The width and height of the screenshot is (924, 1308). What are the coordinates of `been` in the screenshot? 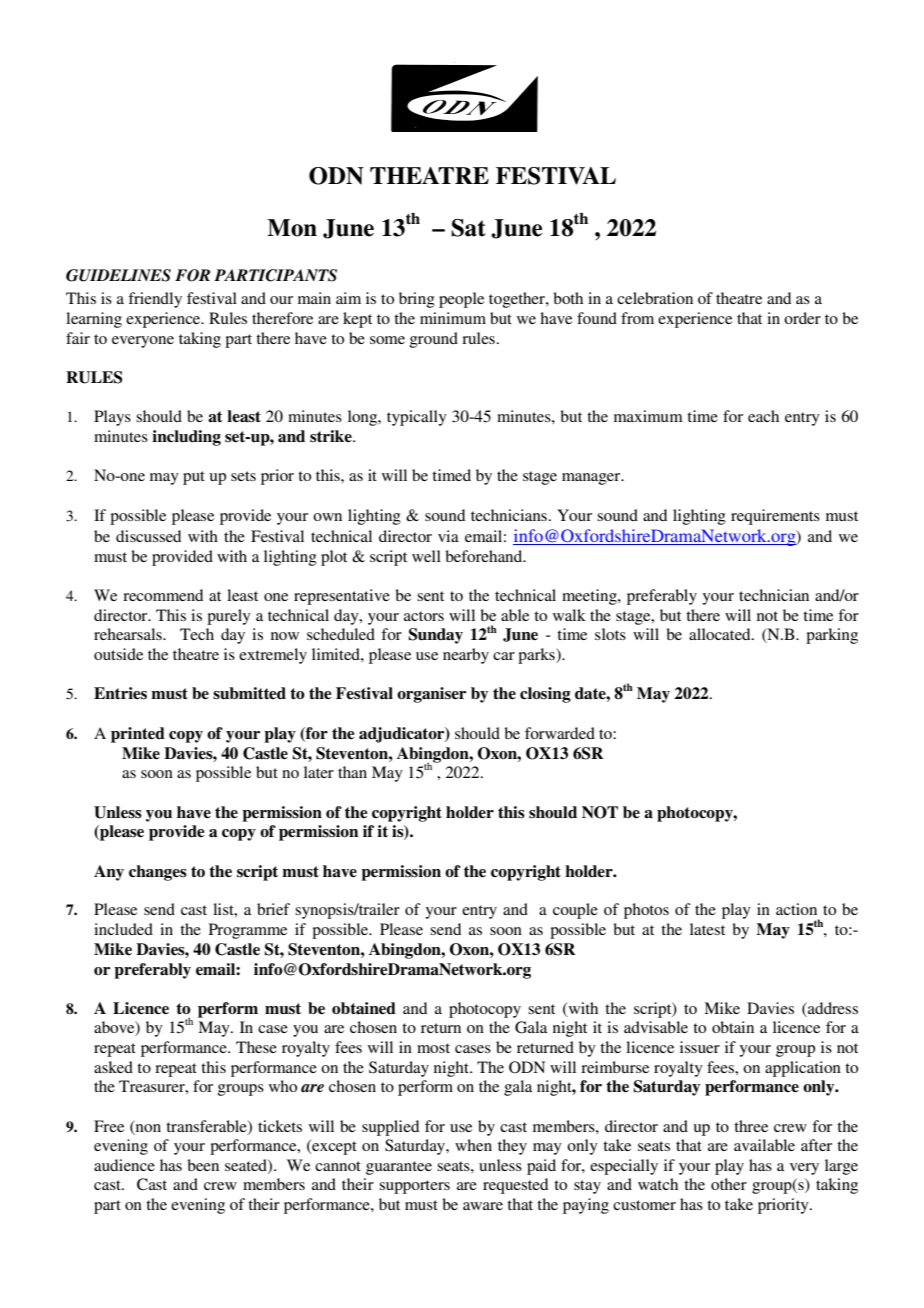 It's located at (203, 1165).
